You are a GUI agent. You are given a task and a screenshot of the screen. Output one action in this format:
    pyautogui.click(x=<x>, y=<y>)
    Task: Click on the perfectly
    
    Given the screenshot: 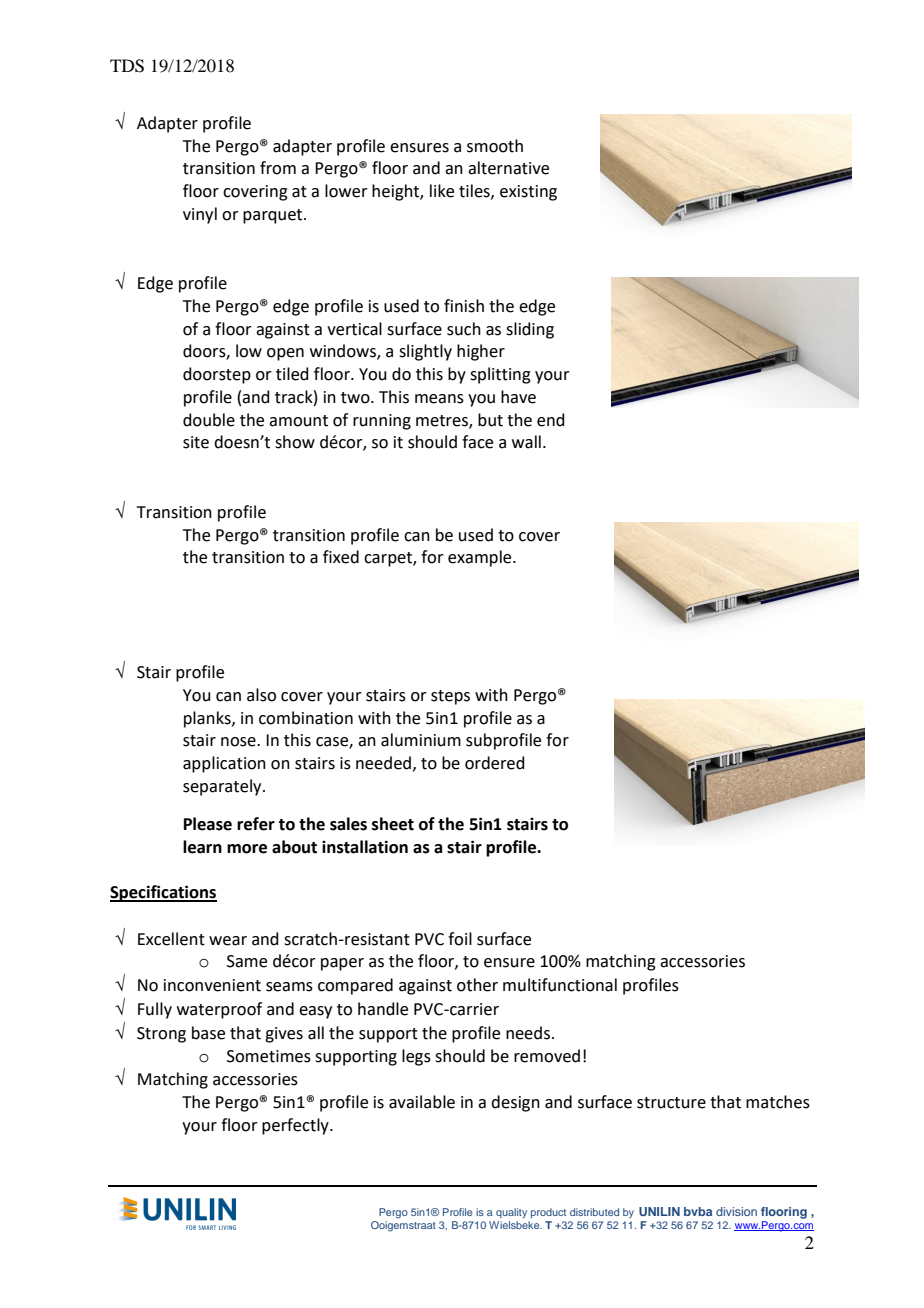 What is the action you would take?
    pyautogui.click(x=296, y=1126)
